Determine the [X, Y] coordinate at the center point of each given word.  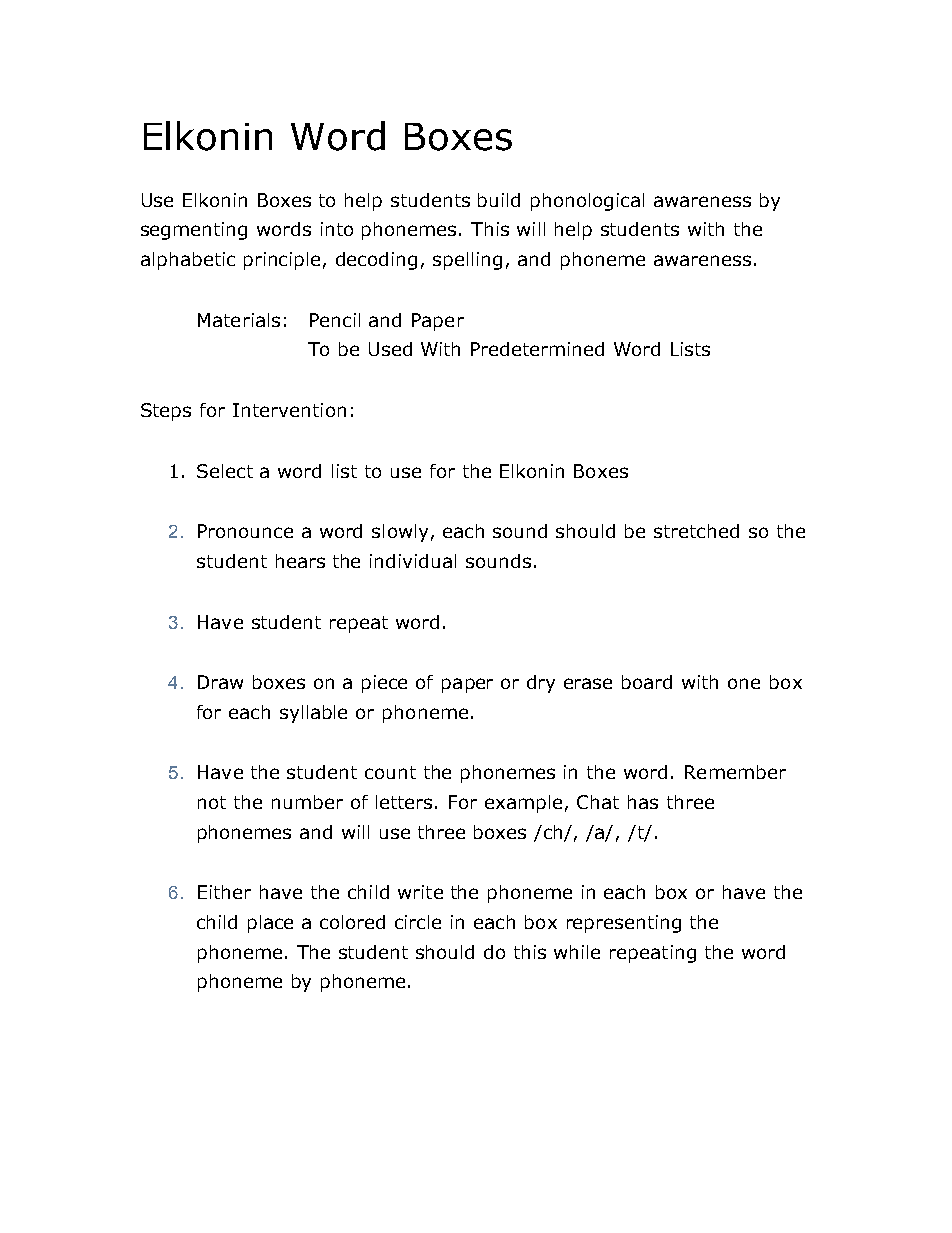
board [647, 682]
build [499, 200]
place [270, 924]
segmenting [194, 231]
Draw [220, 682]
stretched [696, 531]
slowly [400, 533]
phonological [587, 202]
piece [384, 684]
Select [225, 471]
